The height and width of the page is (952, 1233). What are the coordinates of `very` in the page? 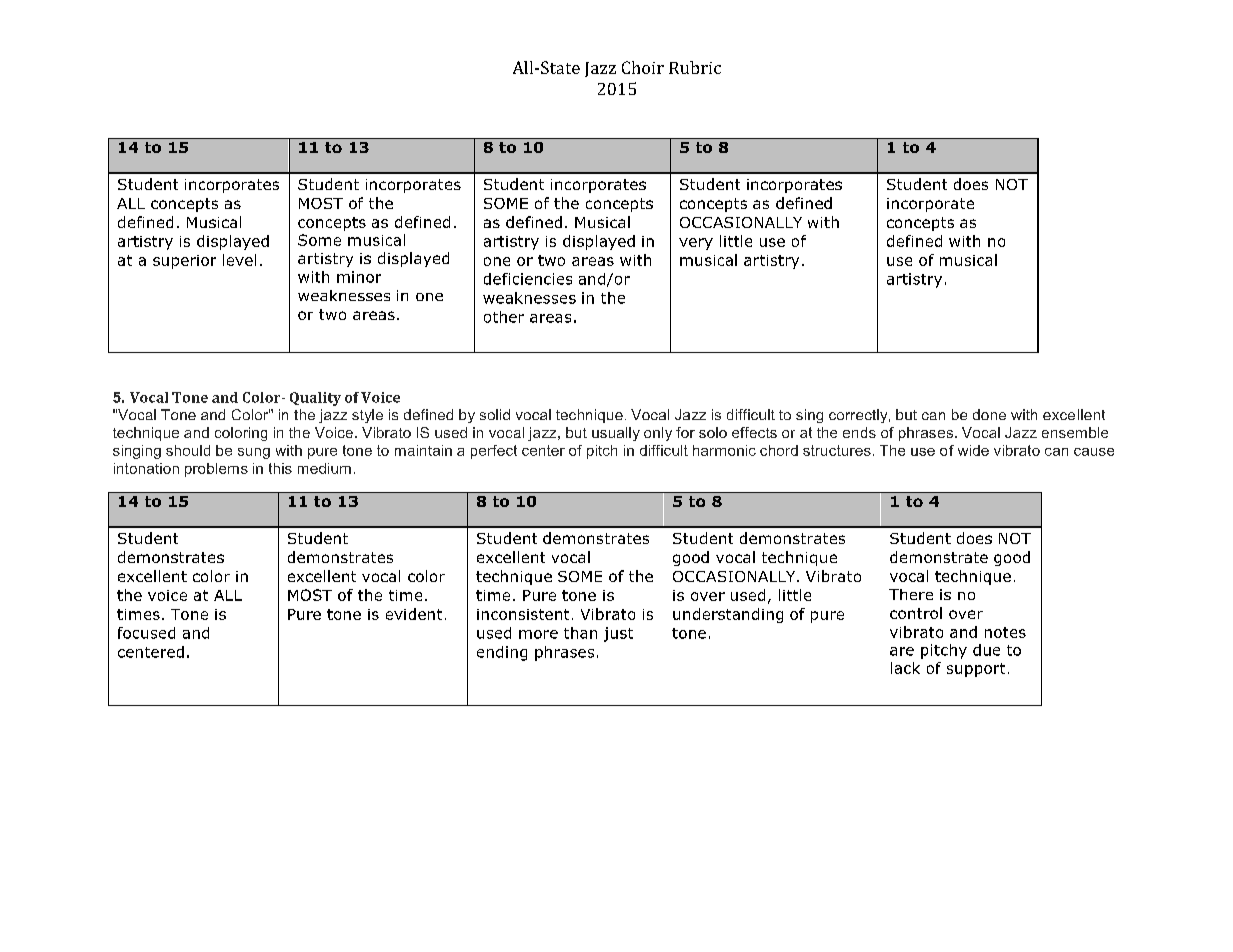 It's located at (696, 244).
